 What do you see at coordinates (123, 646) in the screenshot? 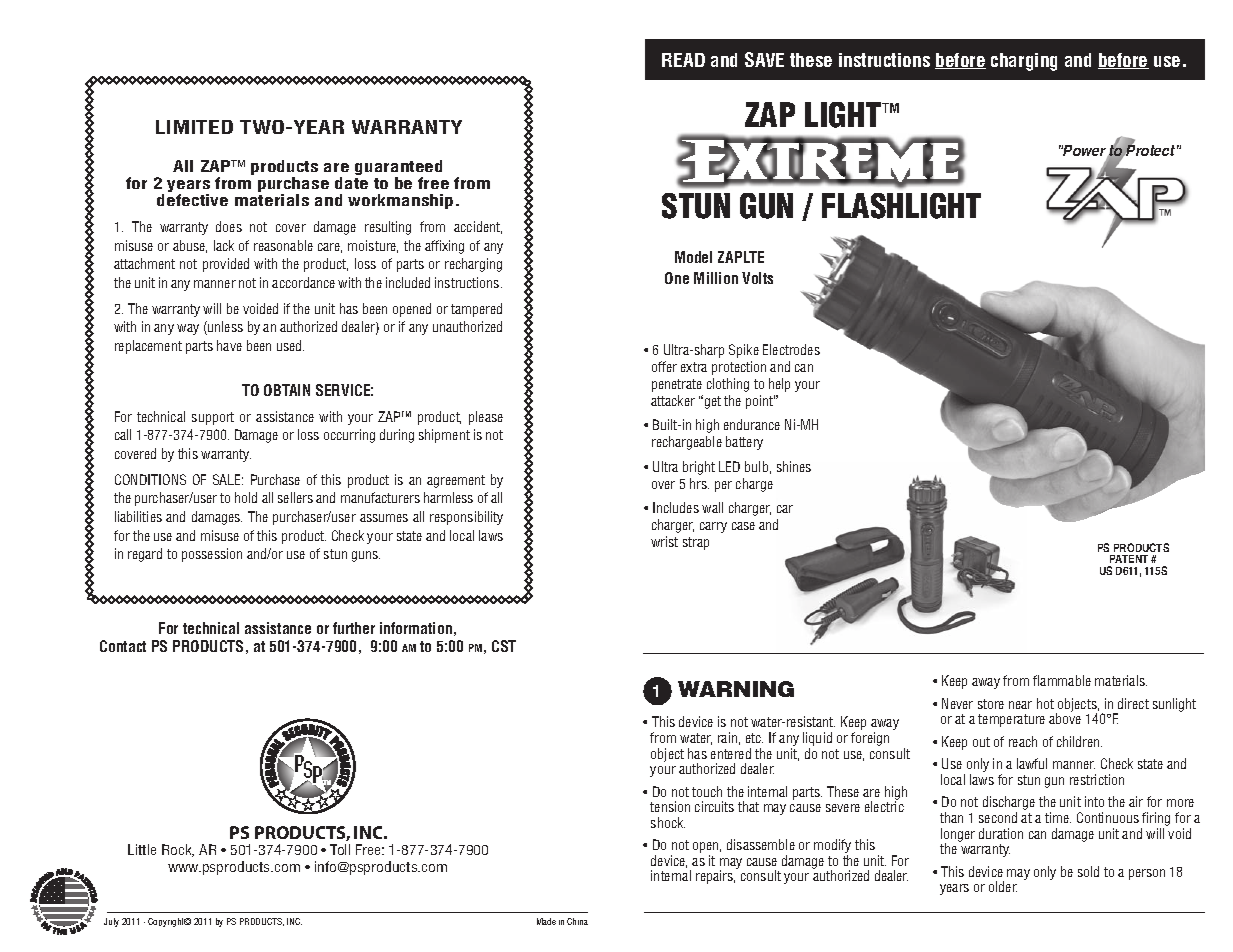
I see `Contact` at bounding box center [123, 646].
